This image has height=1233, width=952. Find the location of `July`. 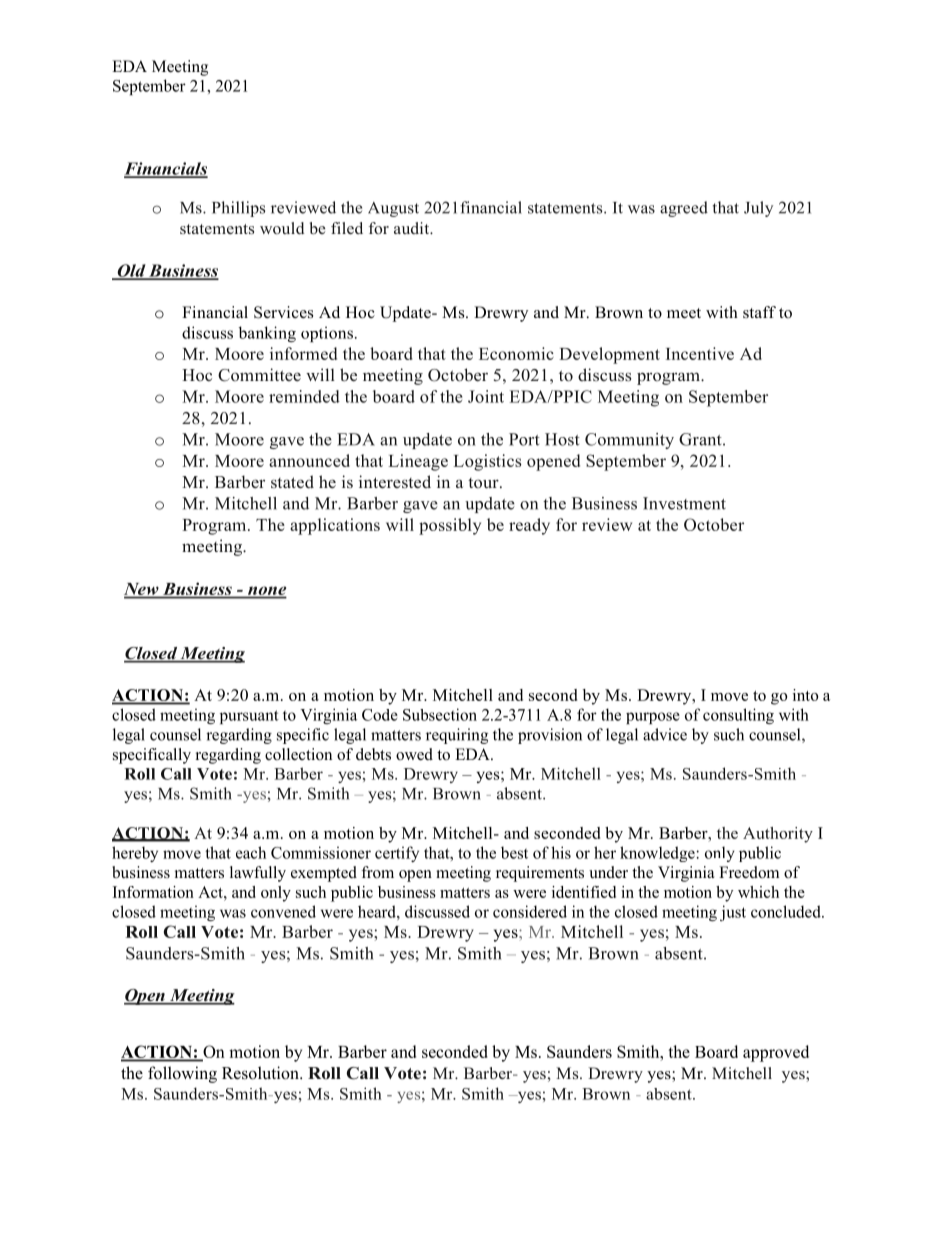

July is located at coordinates (758, 209).
